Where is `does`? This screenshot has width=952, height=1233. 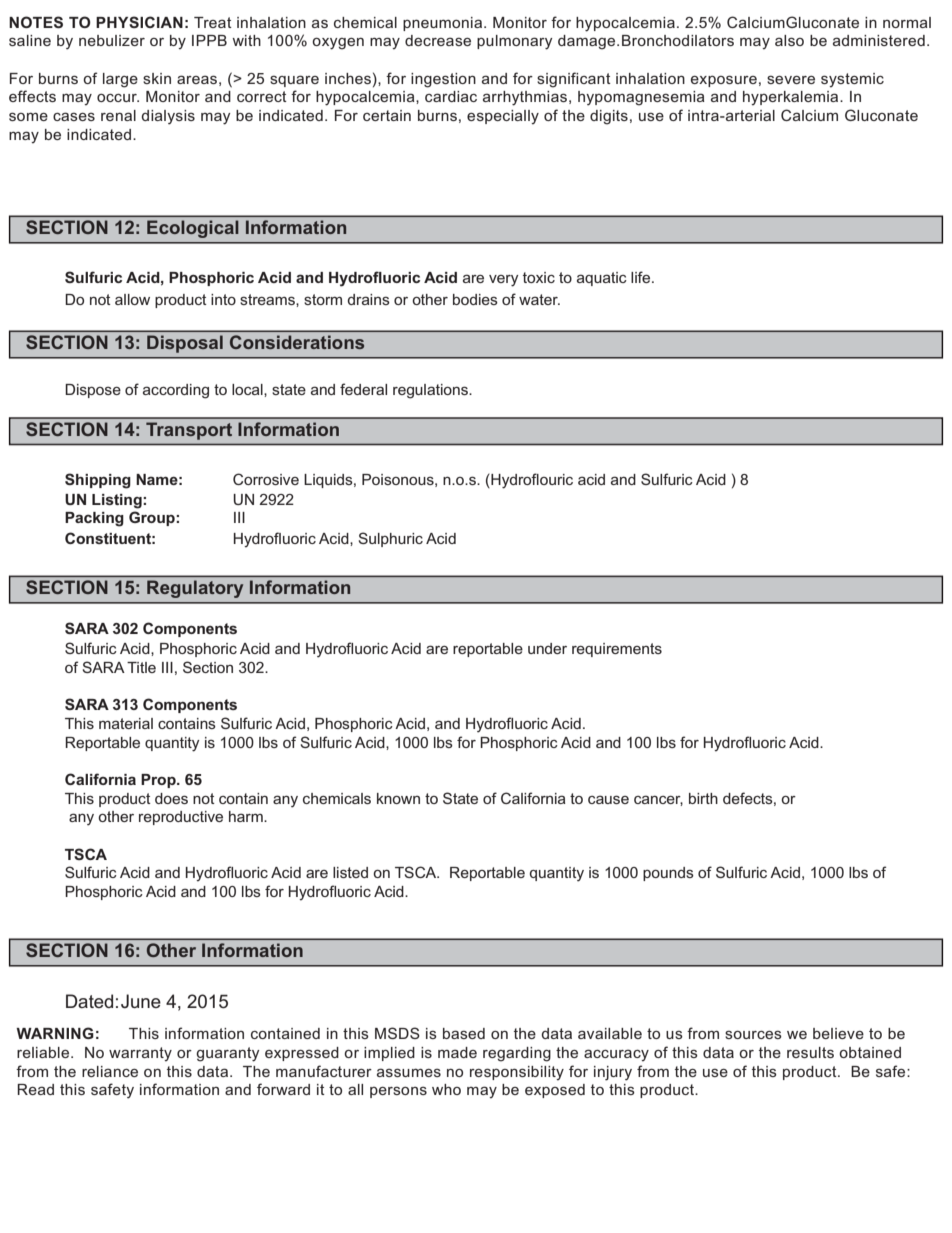 does is located at coordinates (171, 798).
